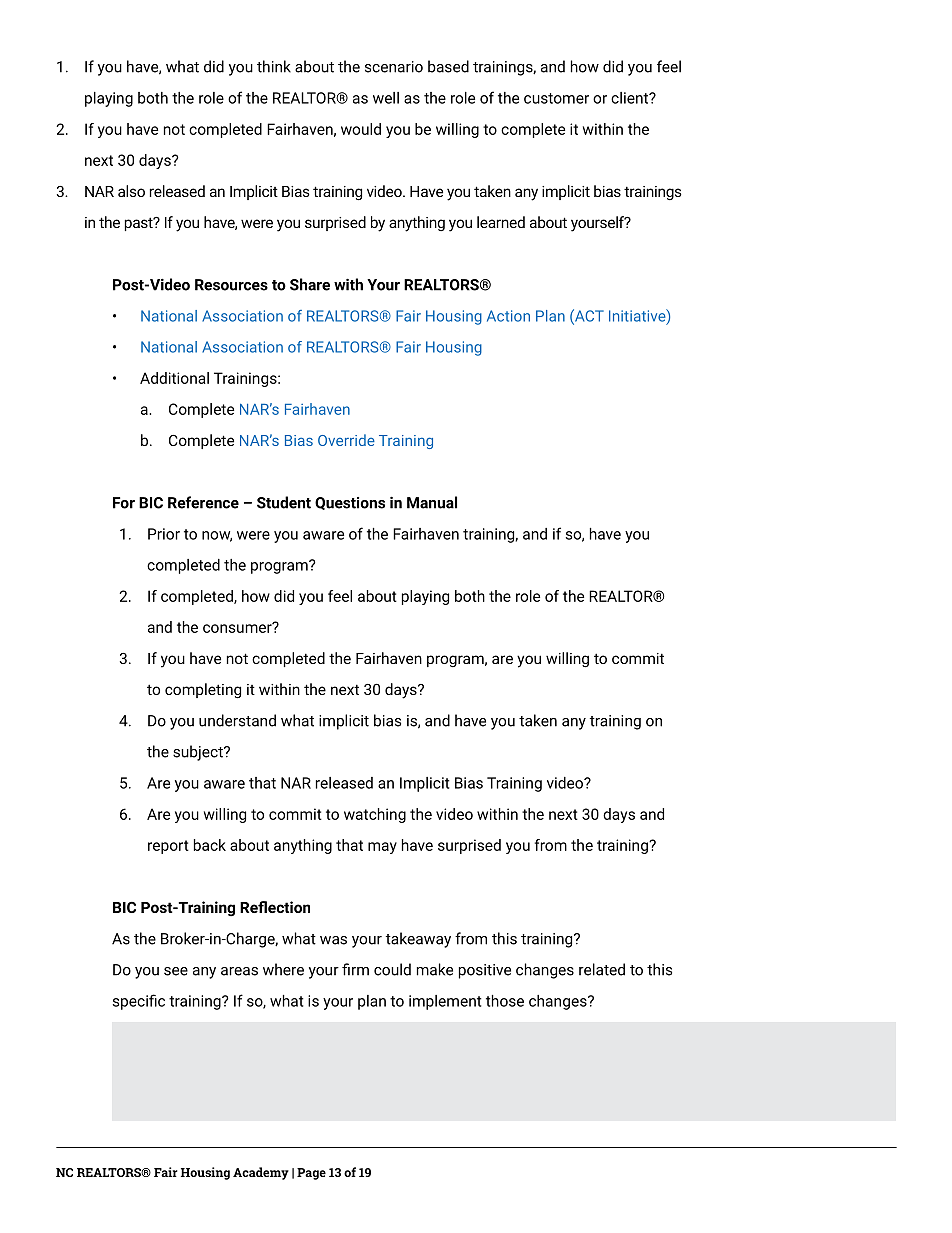 The height and width of the screenshot is (1233, 952). Describe the element at coordinates (375, 815) in the screenshot. I see `watching` at that location.
